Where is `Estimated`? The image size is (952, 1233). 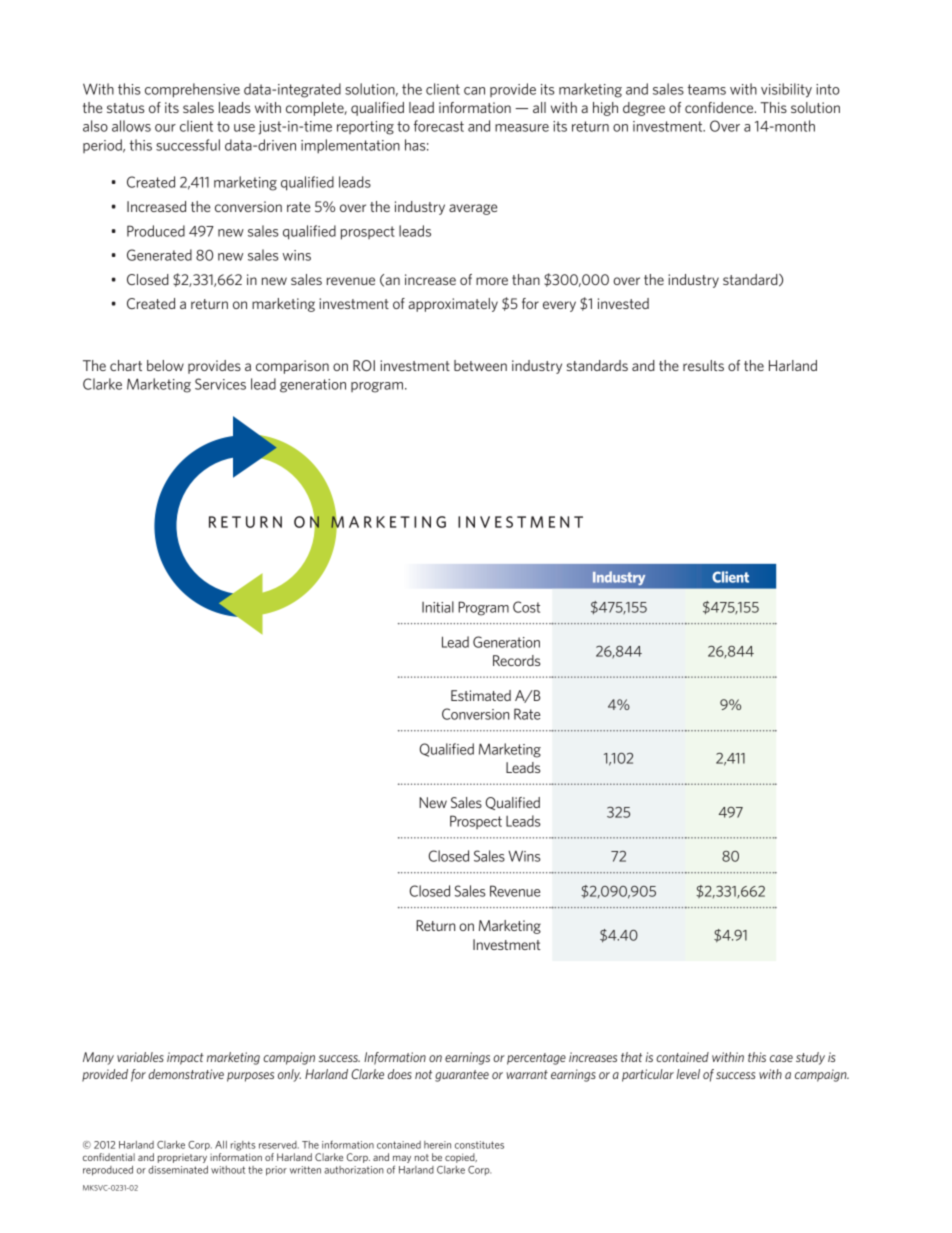 Estimated is located at coordinates (481, 695).
